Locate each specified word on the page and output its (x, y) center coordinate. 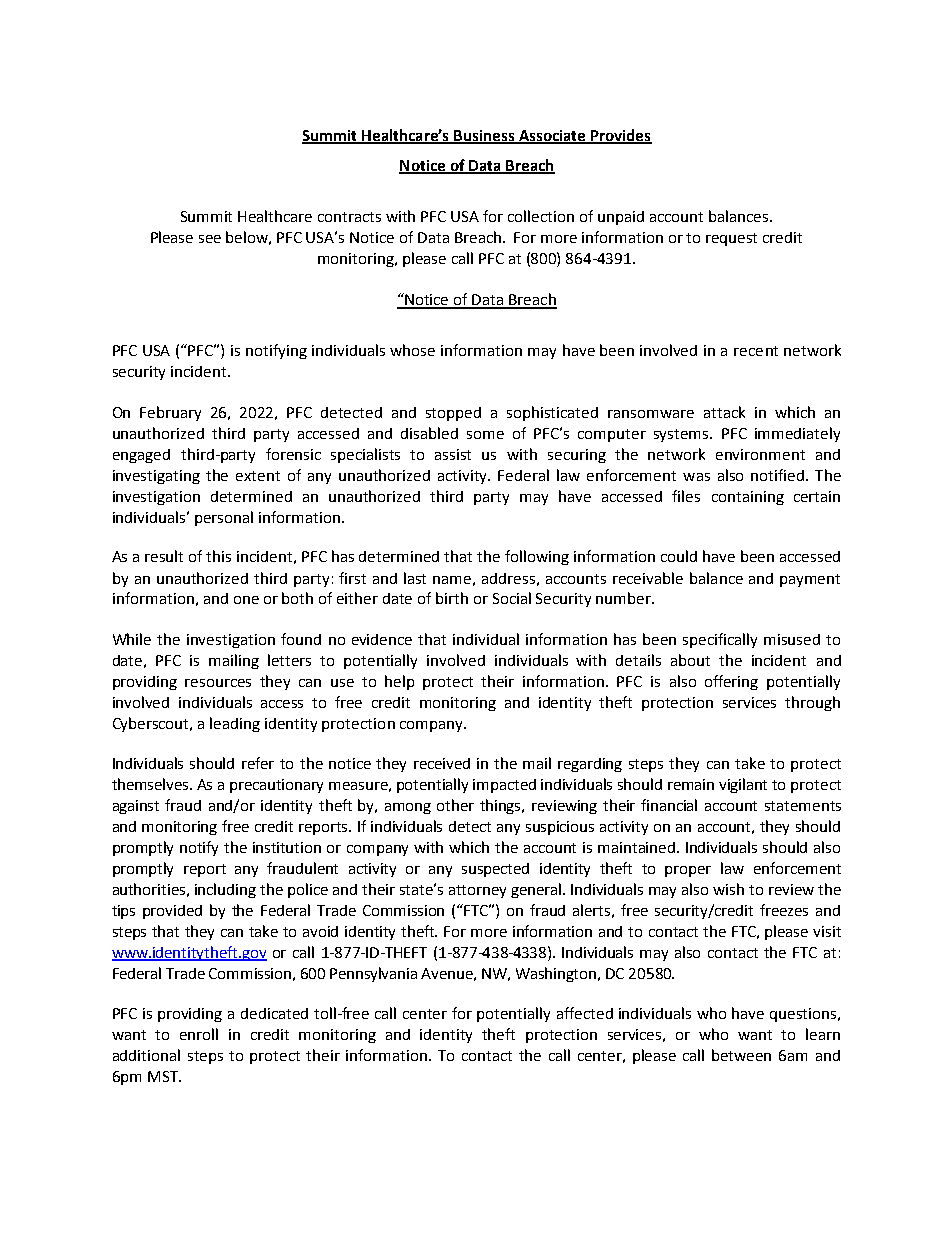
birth (452, 598)
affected (585, 1013)
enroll (199, 1034)
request (731, 239)
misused (792, 639)
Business (484, 136)
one (246, 600)
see (210, 239)
